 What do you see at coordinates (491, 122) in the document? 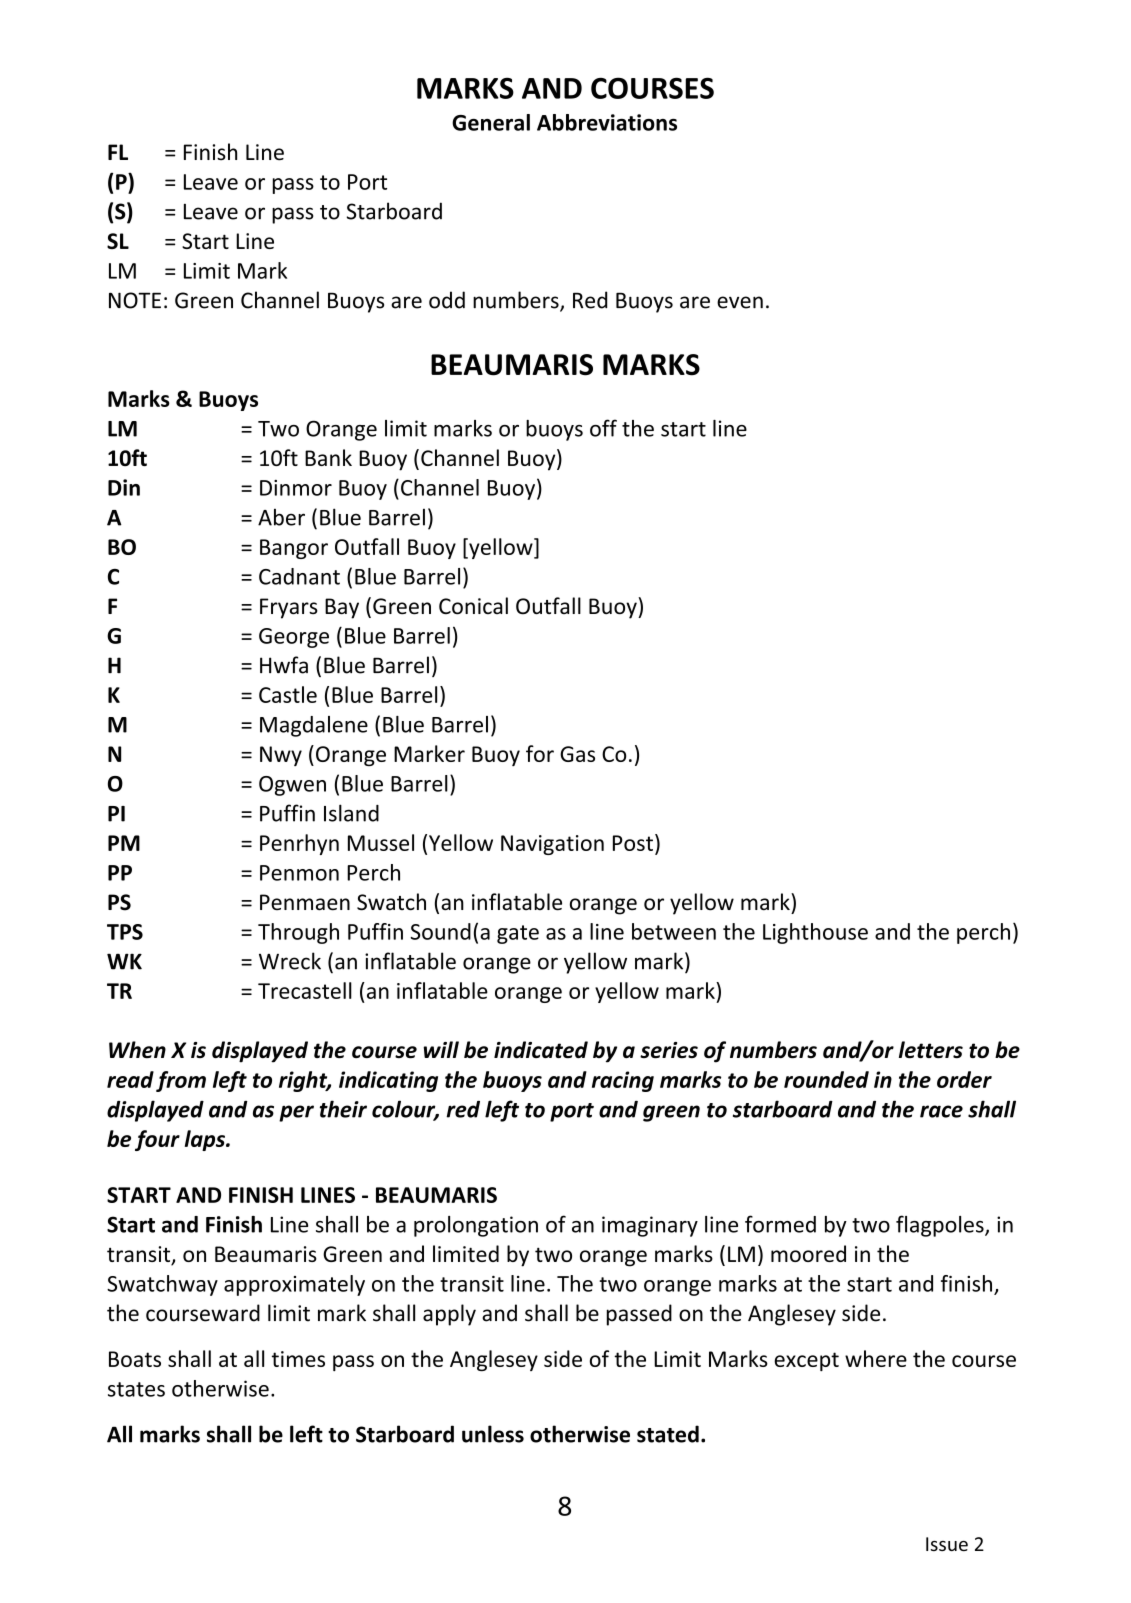
I see `General` at bounding box center [491, 122].
